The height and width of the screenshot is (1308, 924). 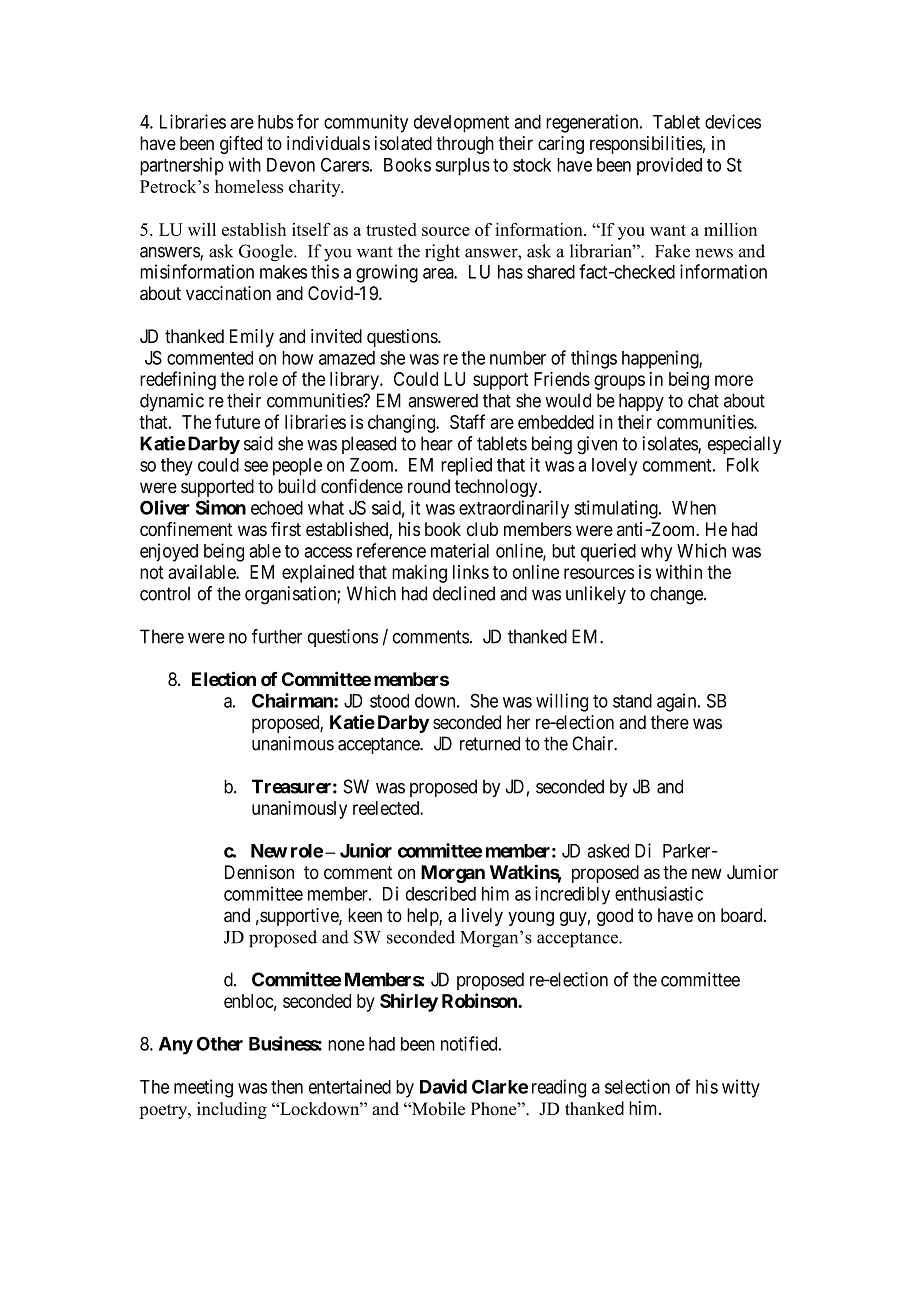 What do you see at coordinates (241, 145) in the screenshot?
I see `gifted` at bounding box center [241, 145].
